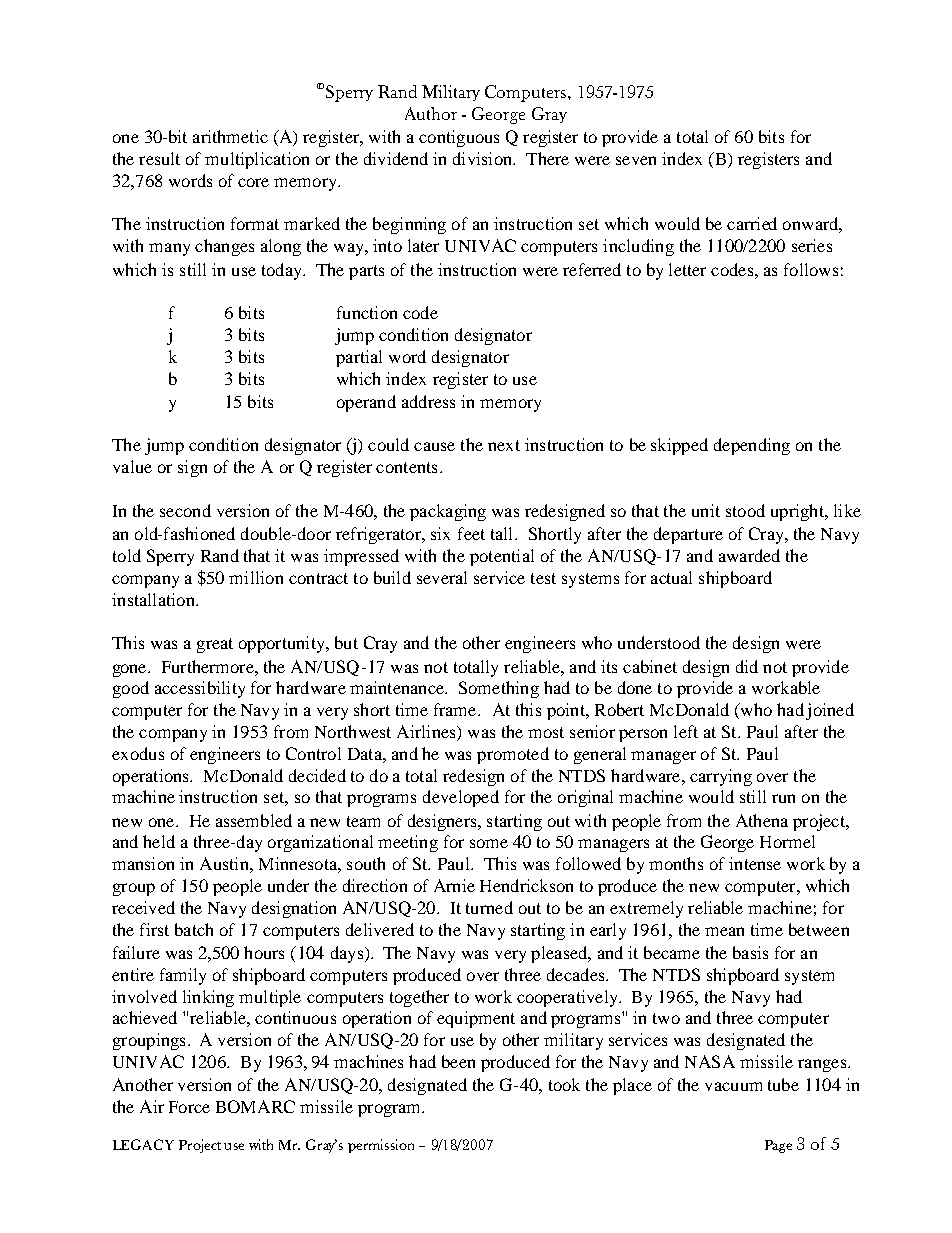 The image size is (952, 1233). What do you see at coordinates (752, 223) in the screenshot?
I see `carried` at bounding box center [752, 223].
